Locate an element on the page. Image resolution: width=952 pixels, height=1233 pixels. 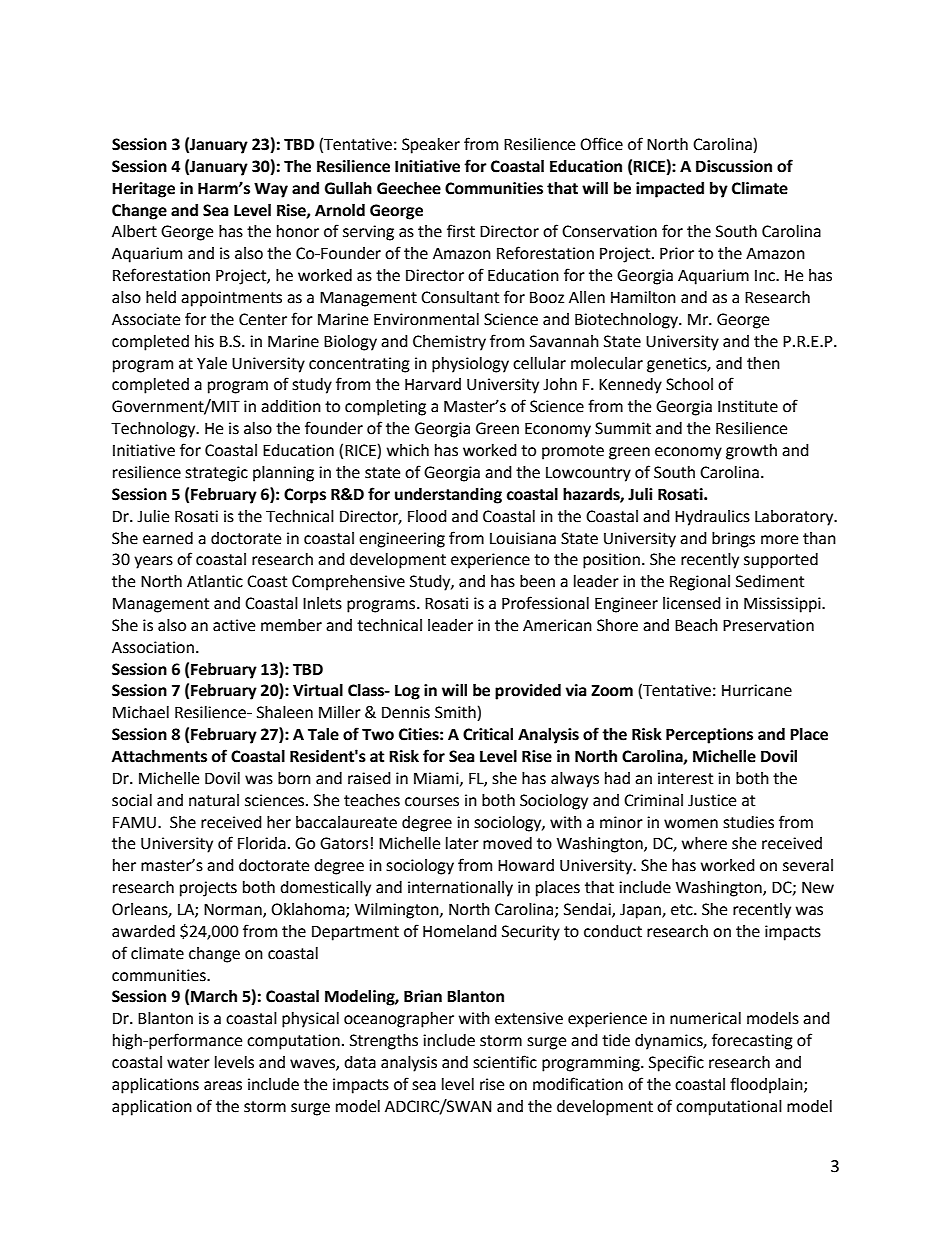
Discussion is located at coordinates (734, 166).
